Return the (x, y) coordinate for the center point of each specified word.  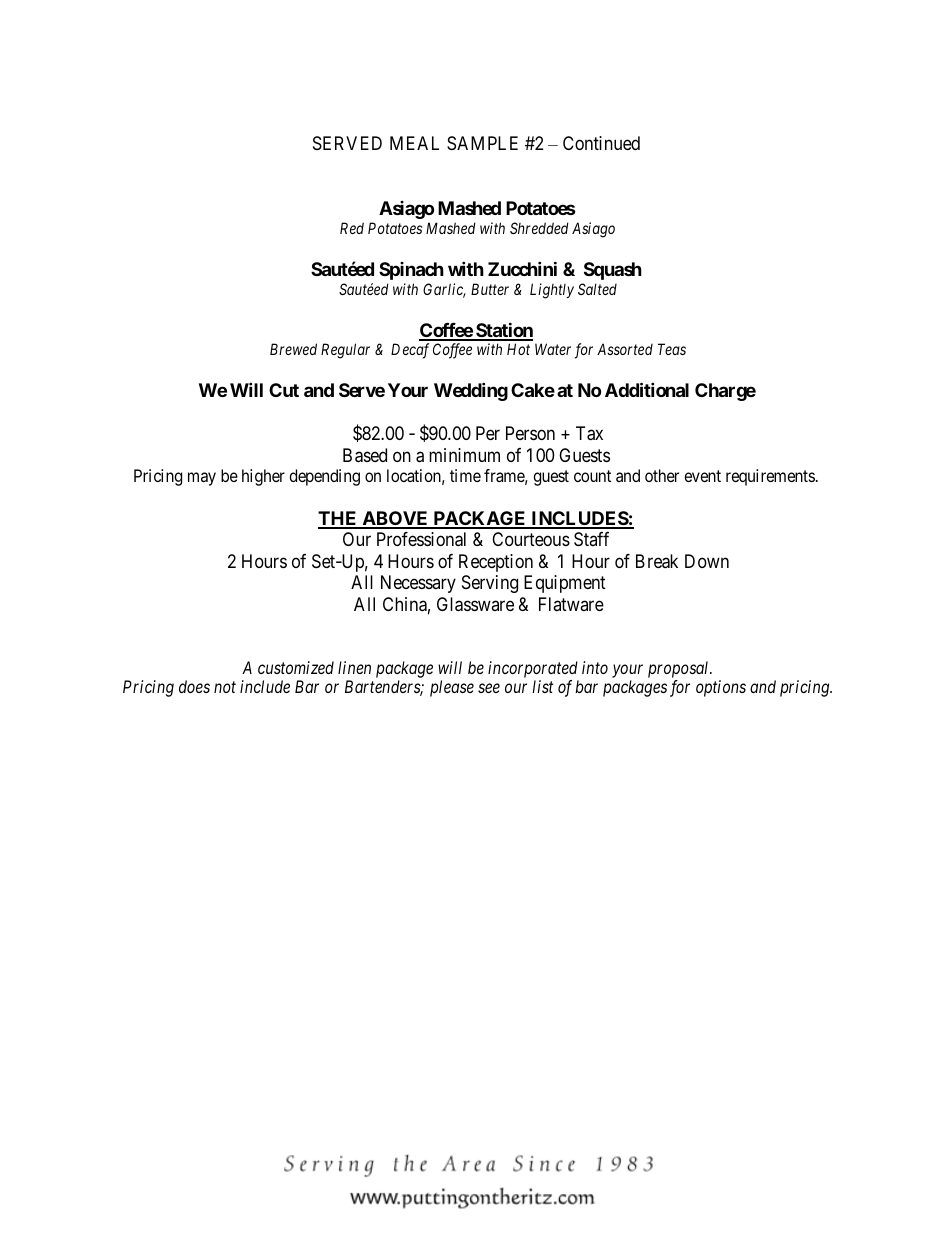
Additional (647, 390)
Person (530, 433)
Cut (284, 390)
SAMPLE (482, 143)
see (489, 688)
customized (296, 667)
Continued (601, 143)
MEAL (414, 143)
